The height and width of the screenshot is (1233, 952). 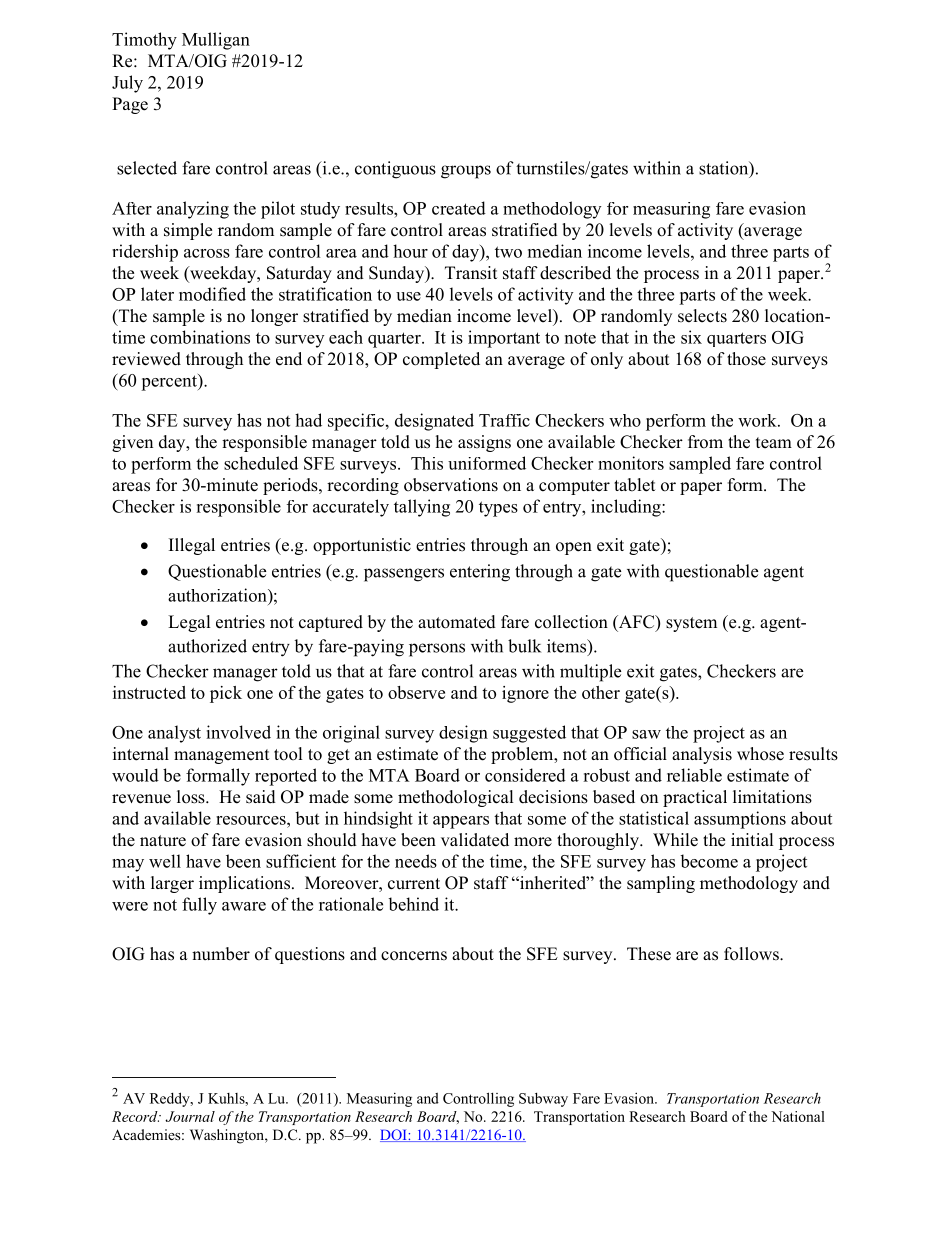 What do you see at coordinates (456, 798) in the screenshot?
I see `methodological` at bounding box center [456, 798].
